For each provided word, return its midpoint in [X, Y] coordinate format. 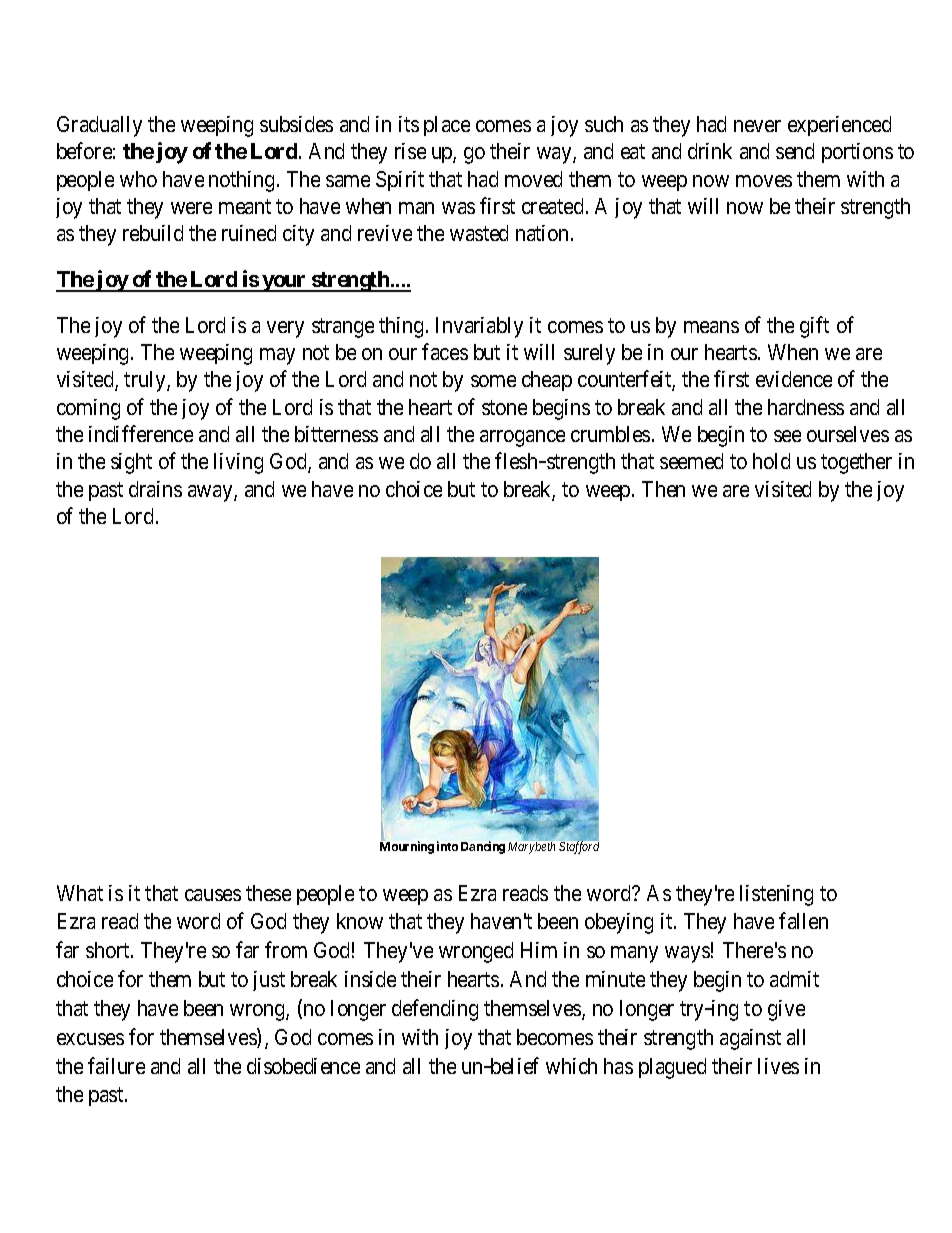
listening [776, 895]
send [795, 151]
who [138, 179]
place [447, 126]
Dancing [483, 847]
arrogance [522, 438]
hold [771, 461]
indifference [141, 433]
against [750, 1039]
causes [213, 895]
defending [435, 1010]
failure [116, 1065]
